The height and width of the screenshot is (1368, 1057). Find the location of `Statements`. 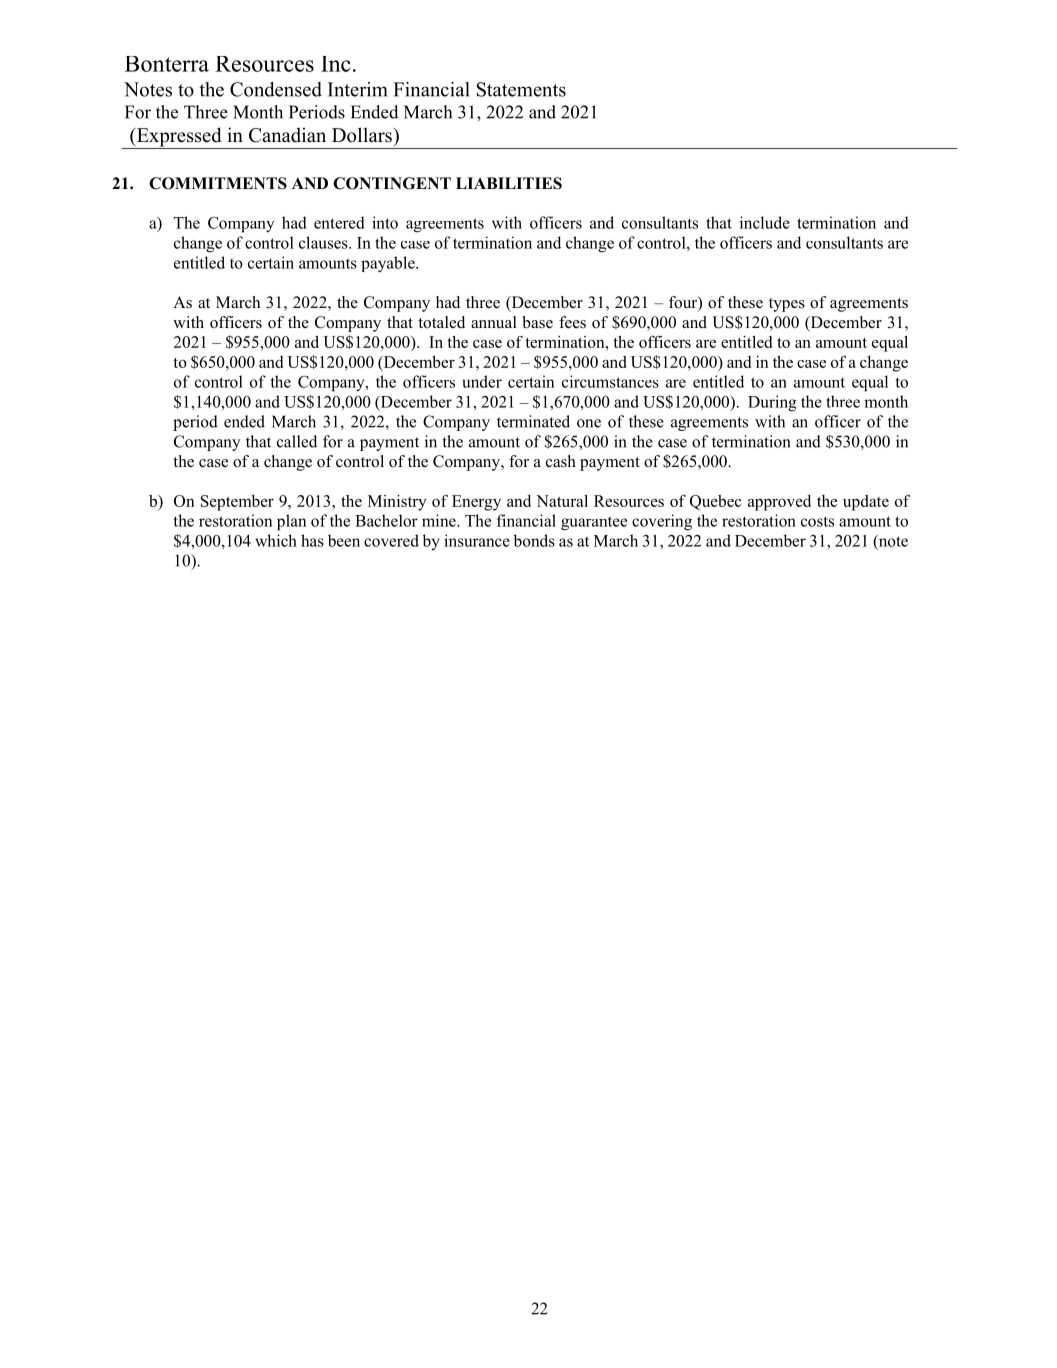

Statements is located at coordinates (521, 89).
